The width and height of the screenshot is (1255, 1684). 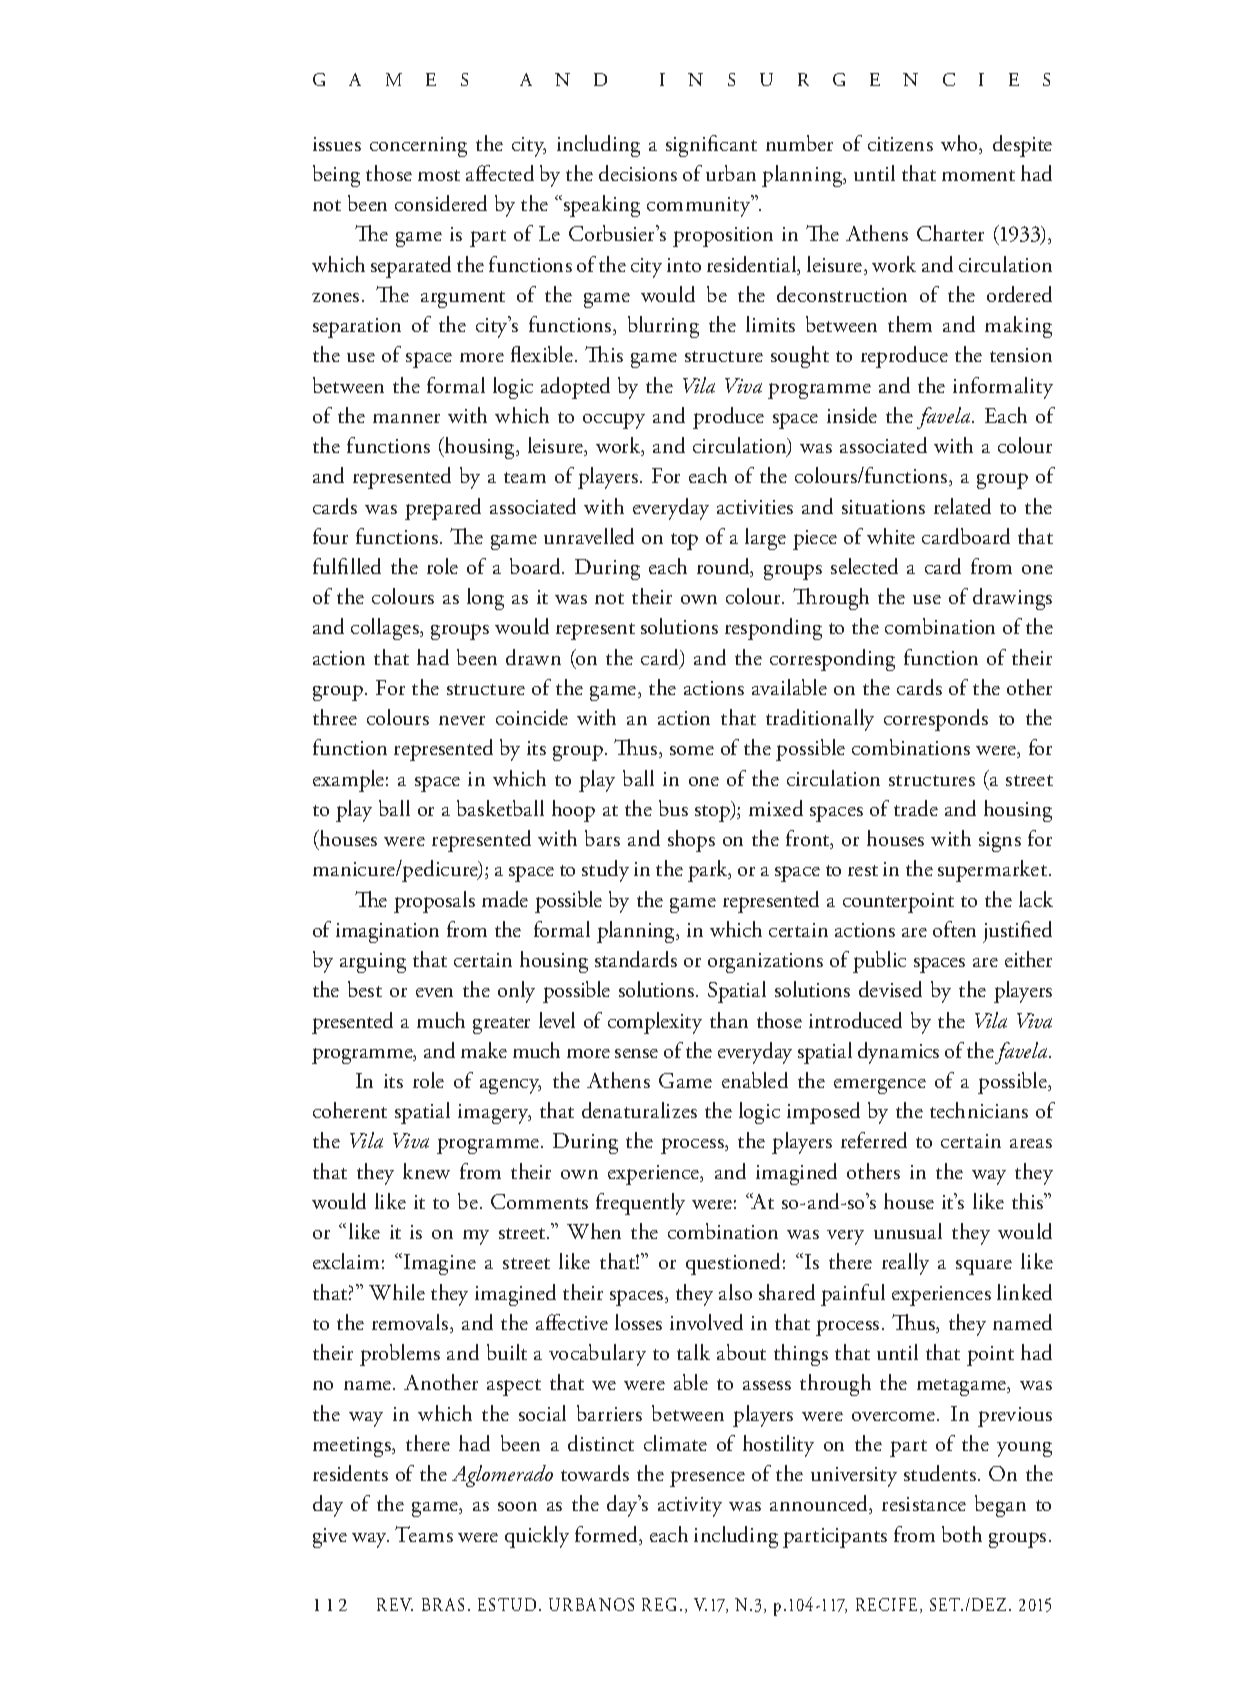 I want to click on unusual, so click(x=908, y=1231).
